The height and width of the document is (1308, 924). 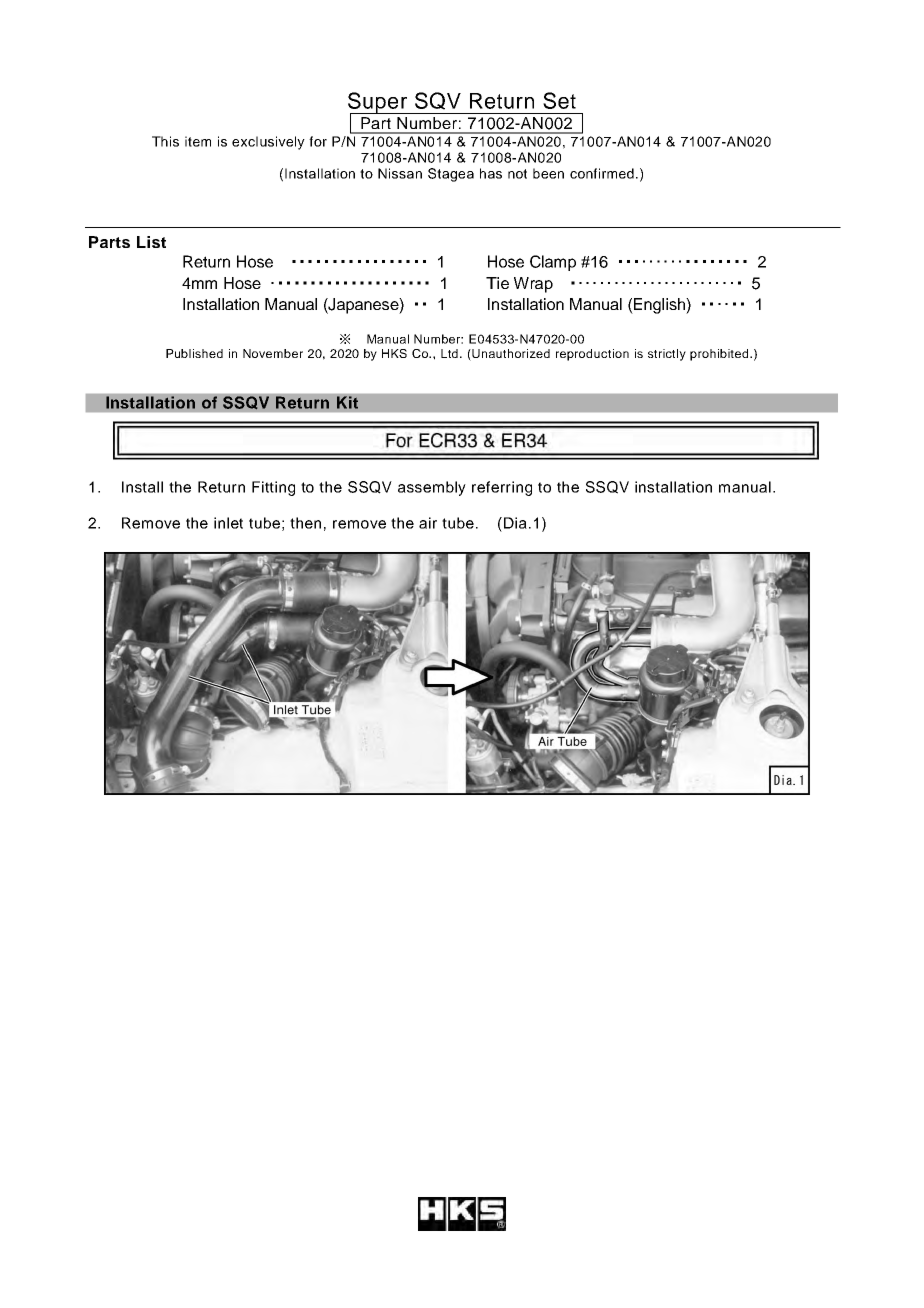 What do you see at coordinates (228, 523) in the document?
I see `inlet` at bounding box center [228, 523].
